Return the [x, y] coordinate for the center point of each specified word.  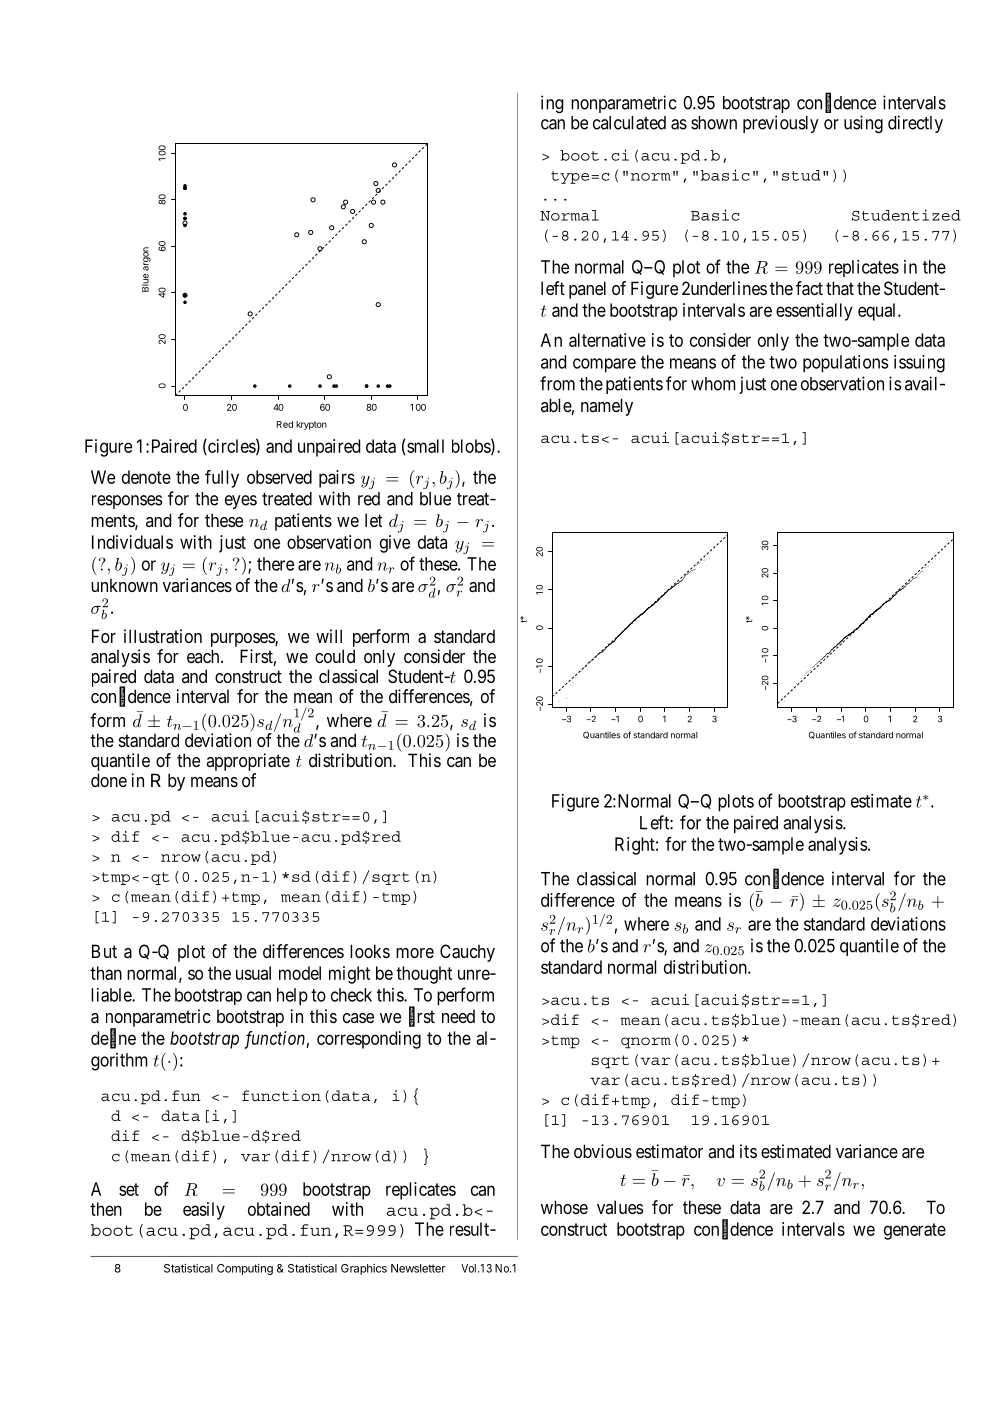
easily [204, 1211]
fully [222, 479]
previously [781, 124]
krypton [311, 425]
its [748, 1151]
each [204, 656]
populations [846, 364]
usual [253, 973]
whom [713, 384]
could [335, 656]
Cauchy [467, 953]
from [557, 383]
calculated [629, 123]
